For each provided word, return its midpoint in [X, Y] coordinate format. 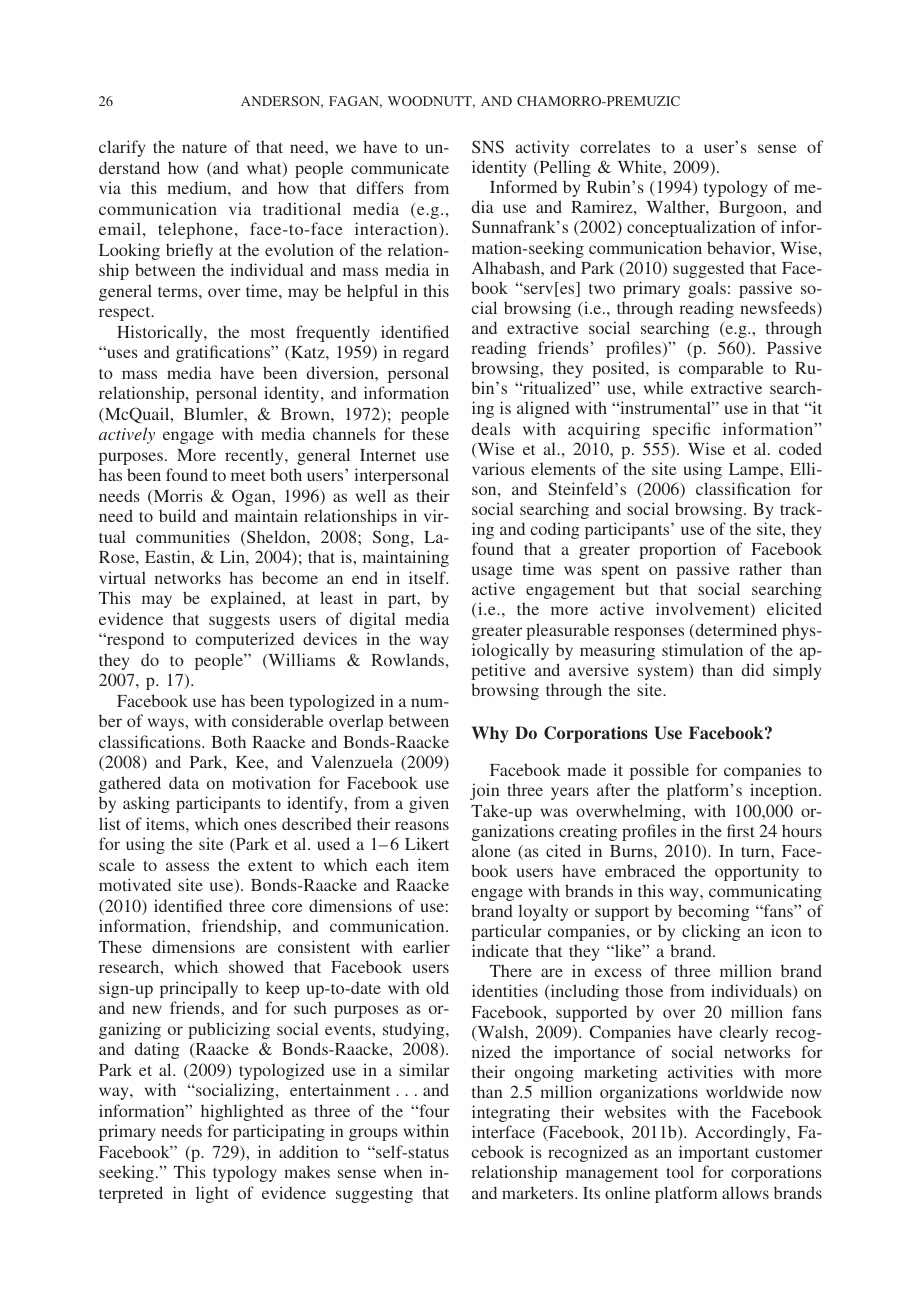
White [641, 166]
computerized [244, 640]
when [403, 1171]
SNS [488, 146]
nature [204, 148]
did [752, 669]
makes [307, 1171]
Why [490, 734]
